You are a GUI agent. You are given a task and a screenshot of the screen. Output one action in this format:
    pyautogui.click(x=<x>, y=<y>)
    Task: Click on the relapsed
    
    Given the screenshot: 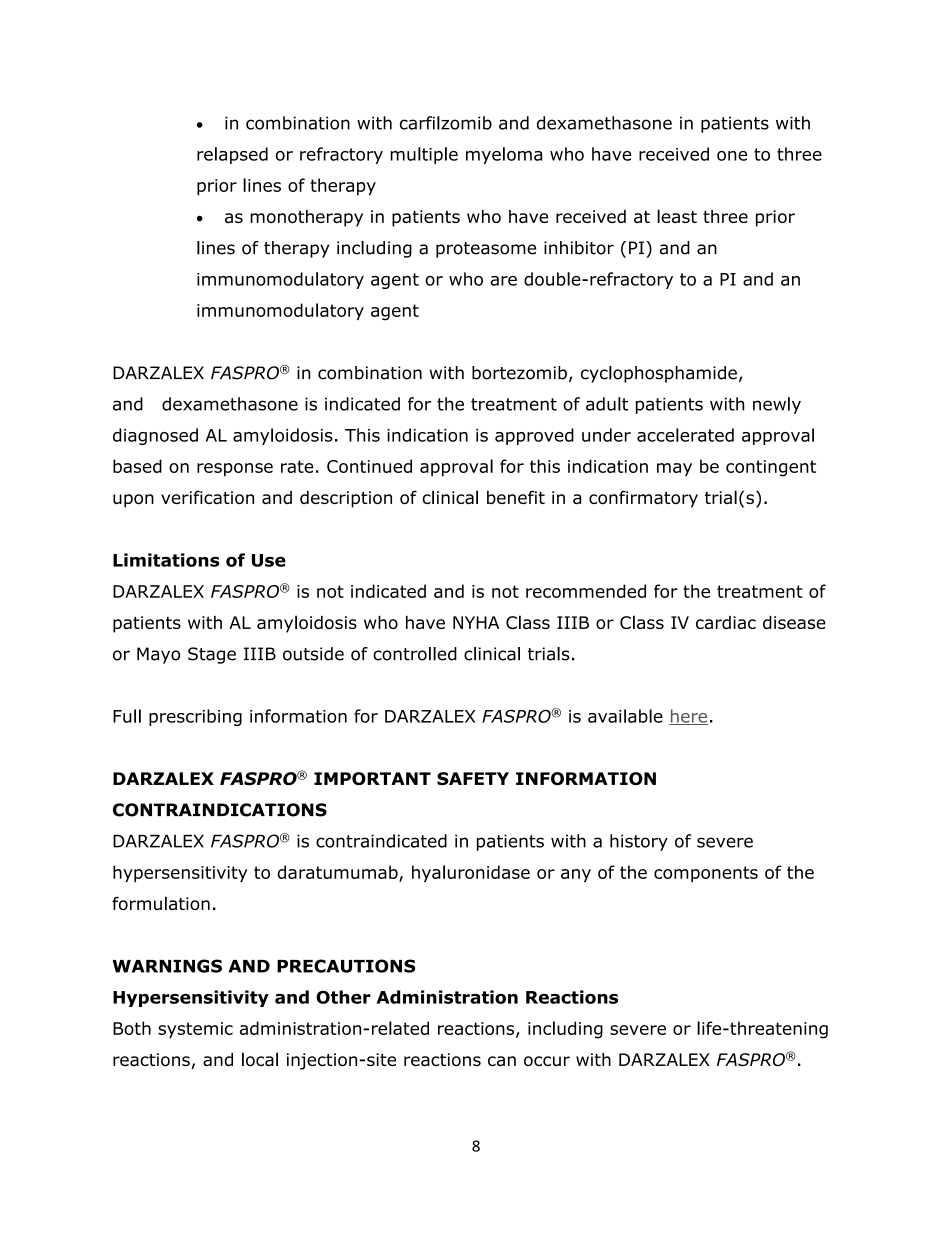 What is the action you would take?
    pyautogui.click(x=232, y=155)
